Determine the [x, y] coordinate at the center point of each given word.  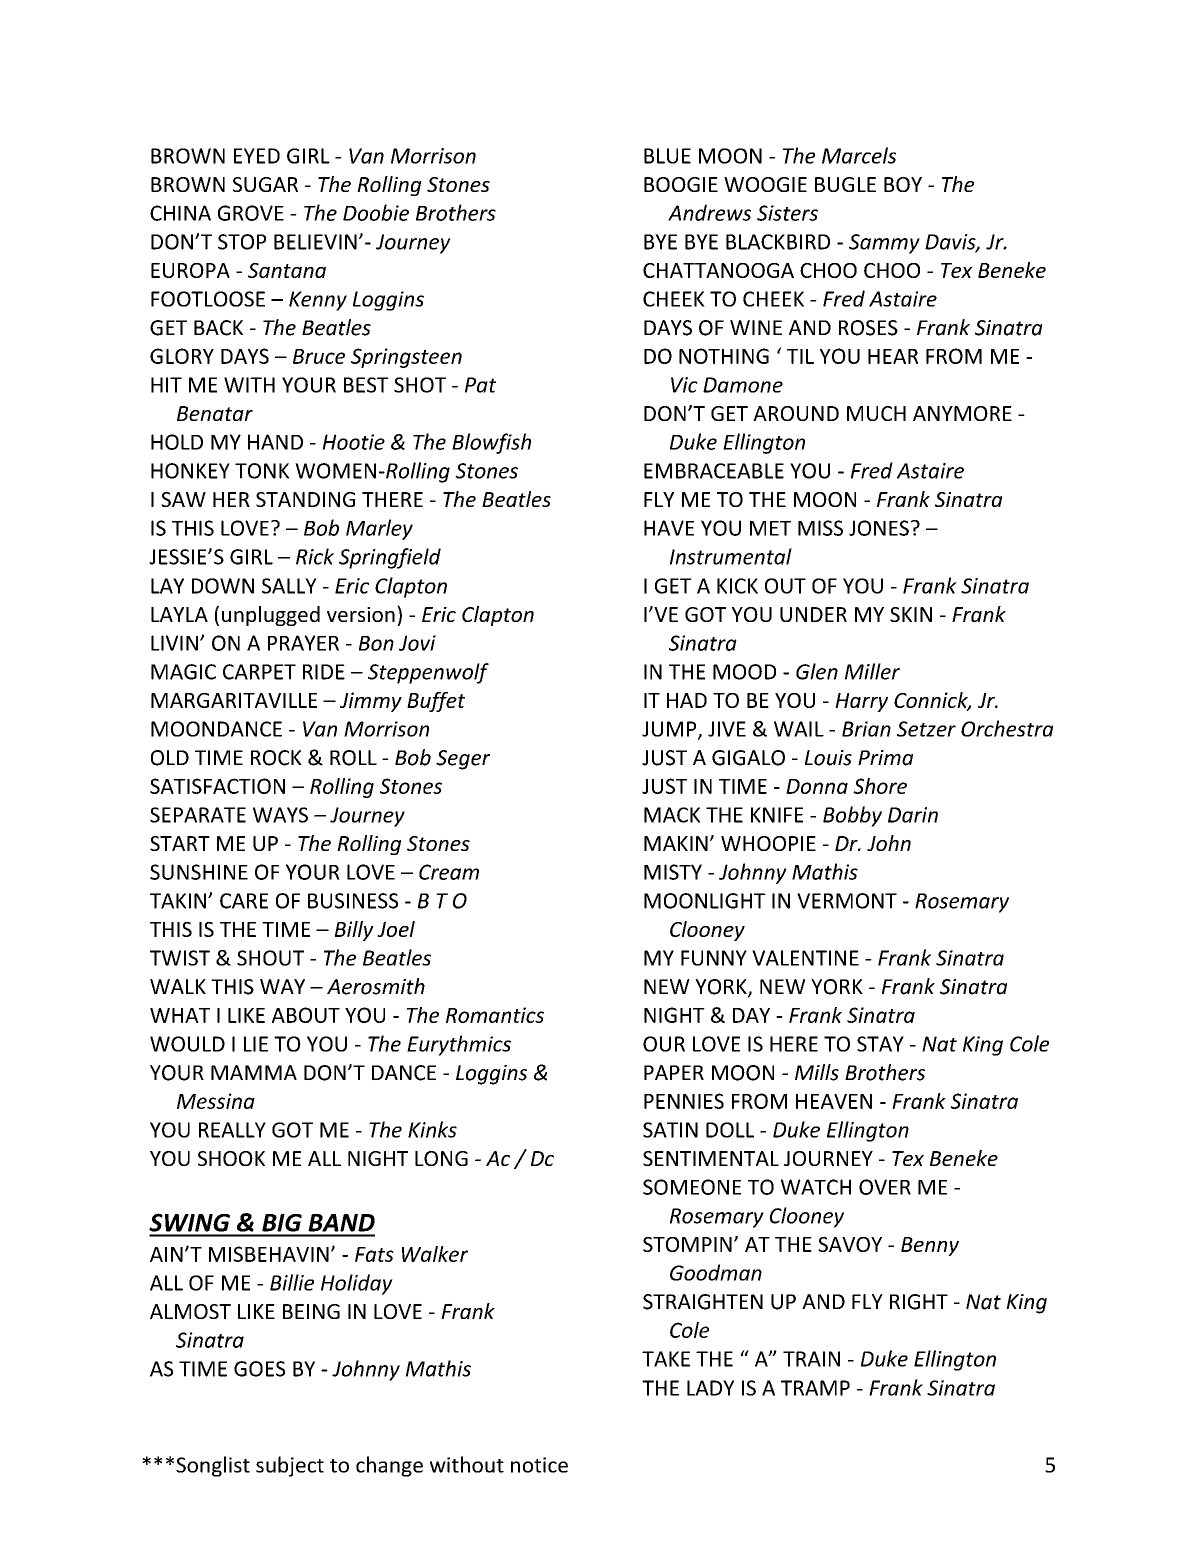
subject [290, 1466]
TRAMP [815, 1388]
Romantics [495, 1015]
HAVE [669, 528]
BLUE [667, 156]
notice [539, 1465]
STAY [880, 1044]
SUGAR [265, 184]
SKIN [911, 614]
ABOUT [306, 1015]
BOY [903, 184]
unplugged [271, 616]
